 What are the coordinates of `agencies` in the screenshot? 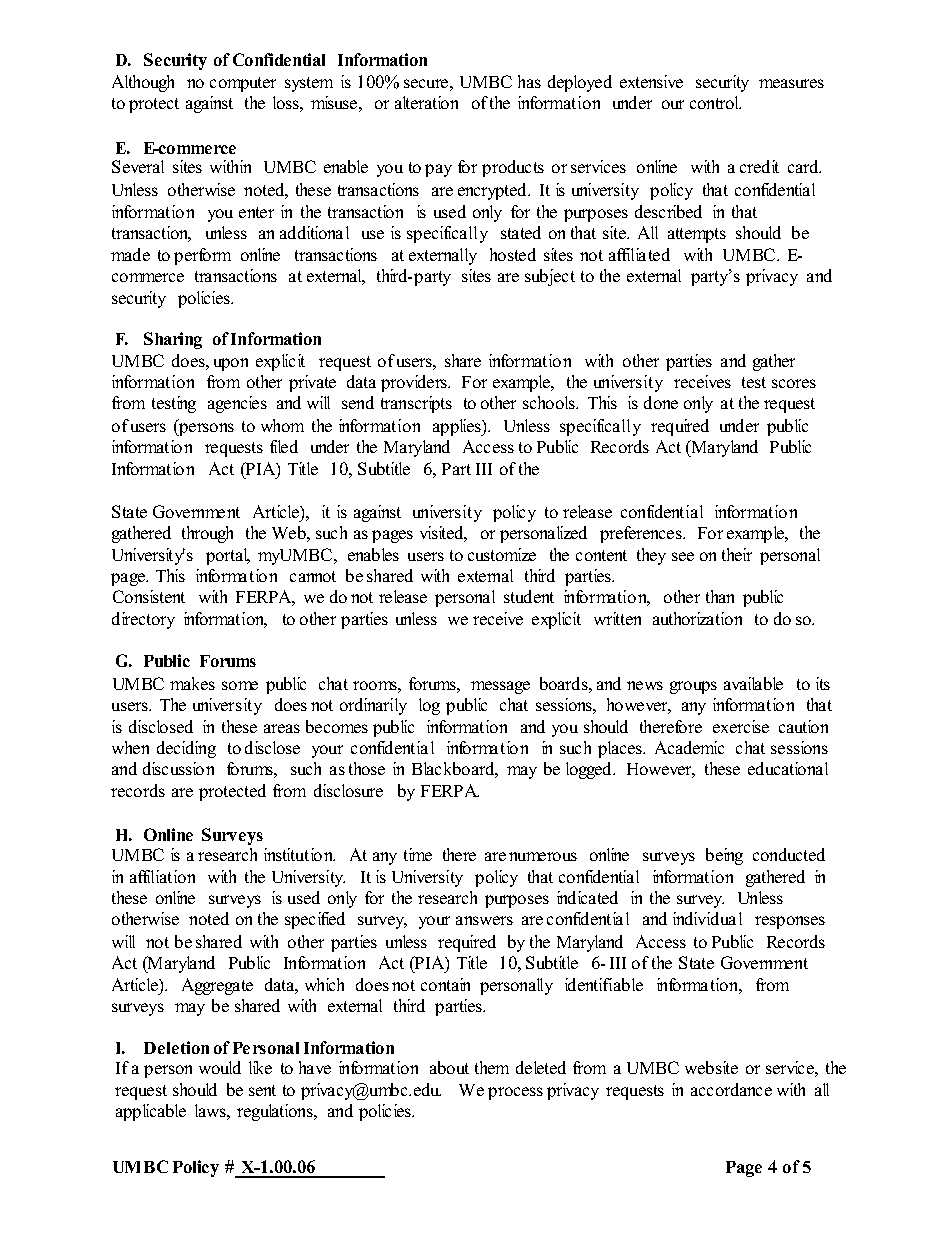 It's located at (237, 404).
